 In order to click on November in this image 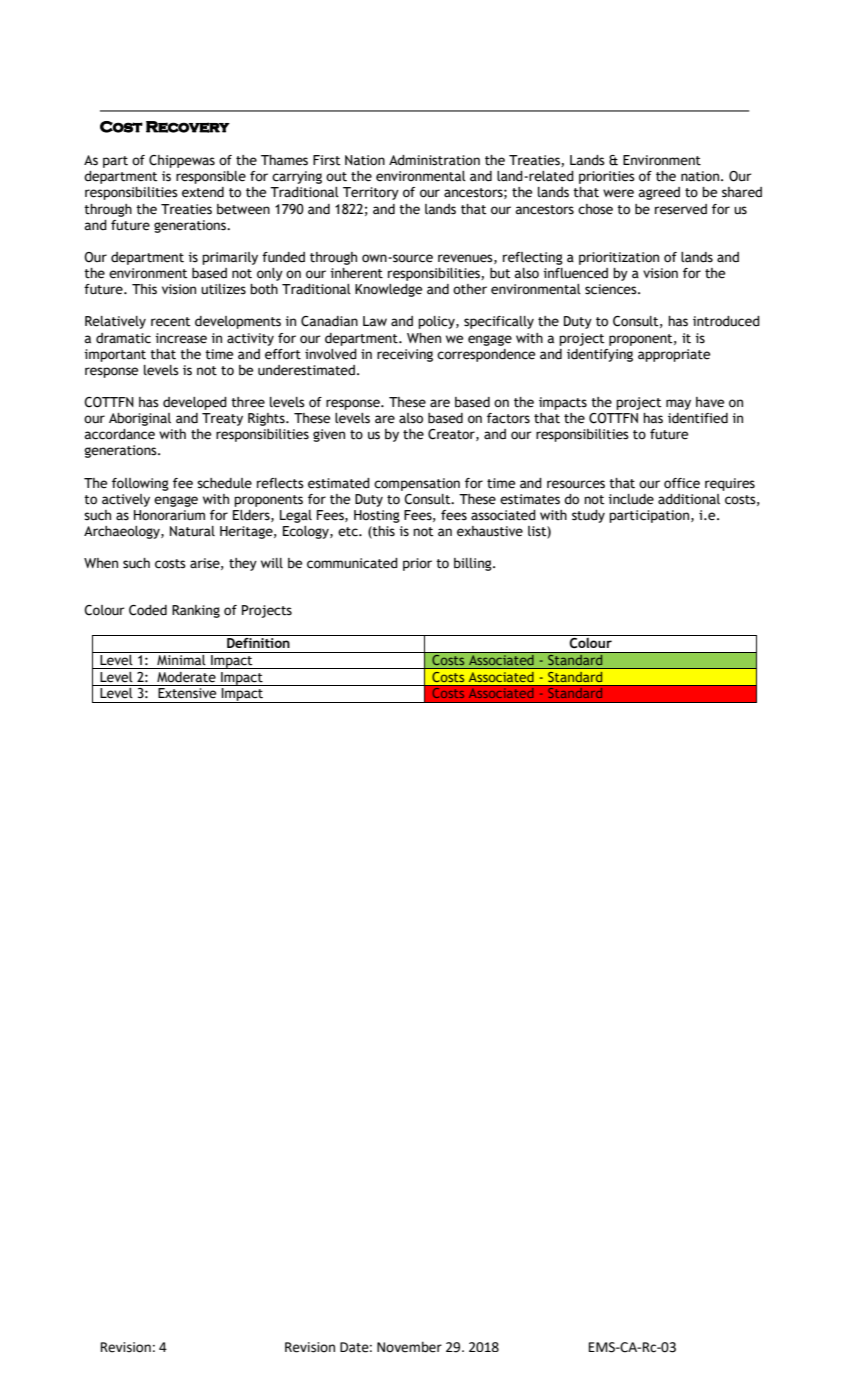, I will do `click(409, 1347)`.
